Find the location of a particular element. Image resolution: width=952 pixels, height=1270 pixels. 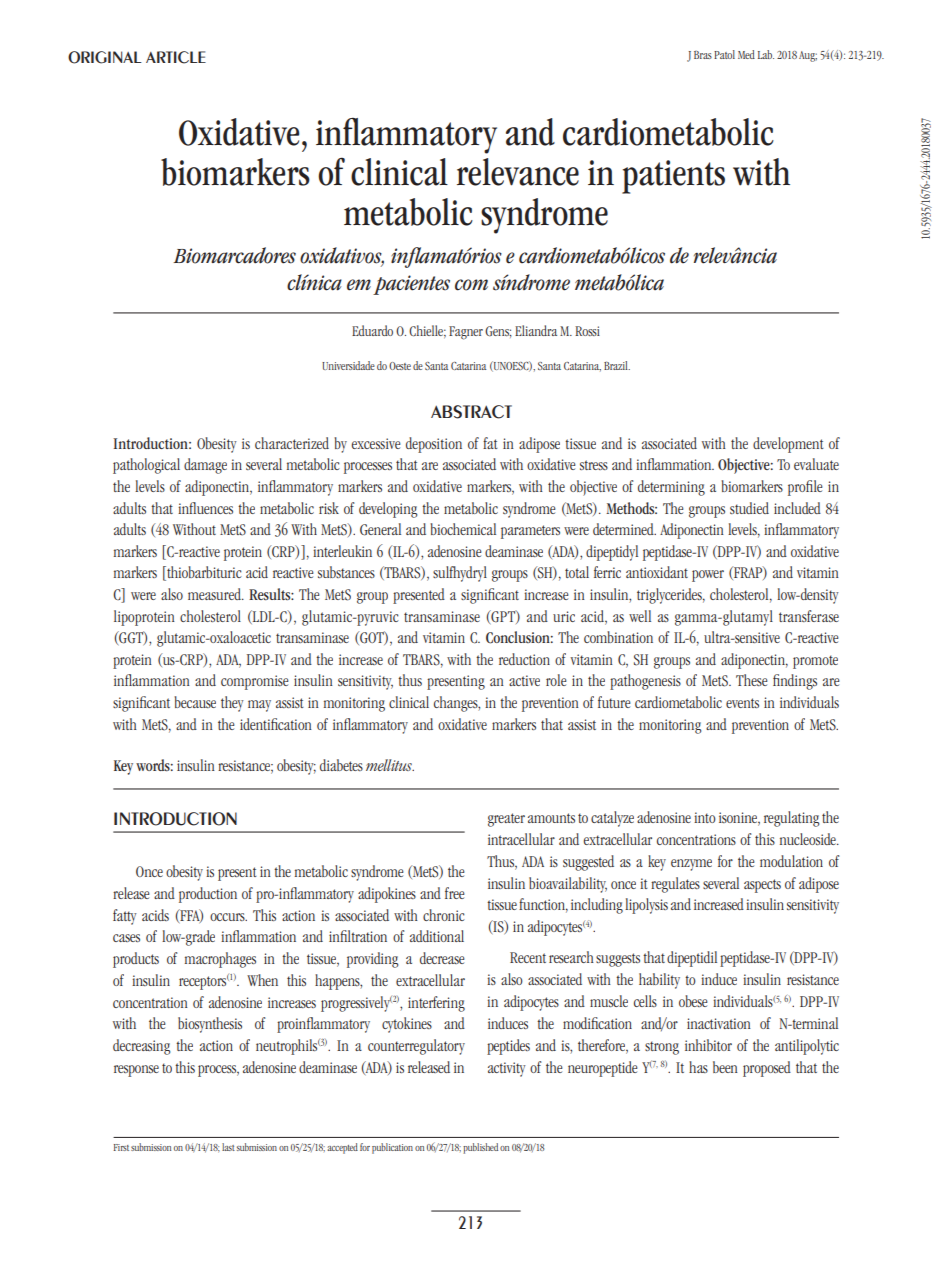

last is located at coordinates (228, 1147).
